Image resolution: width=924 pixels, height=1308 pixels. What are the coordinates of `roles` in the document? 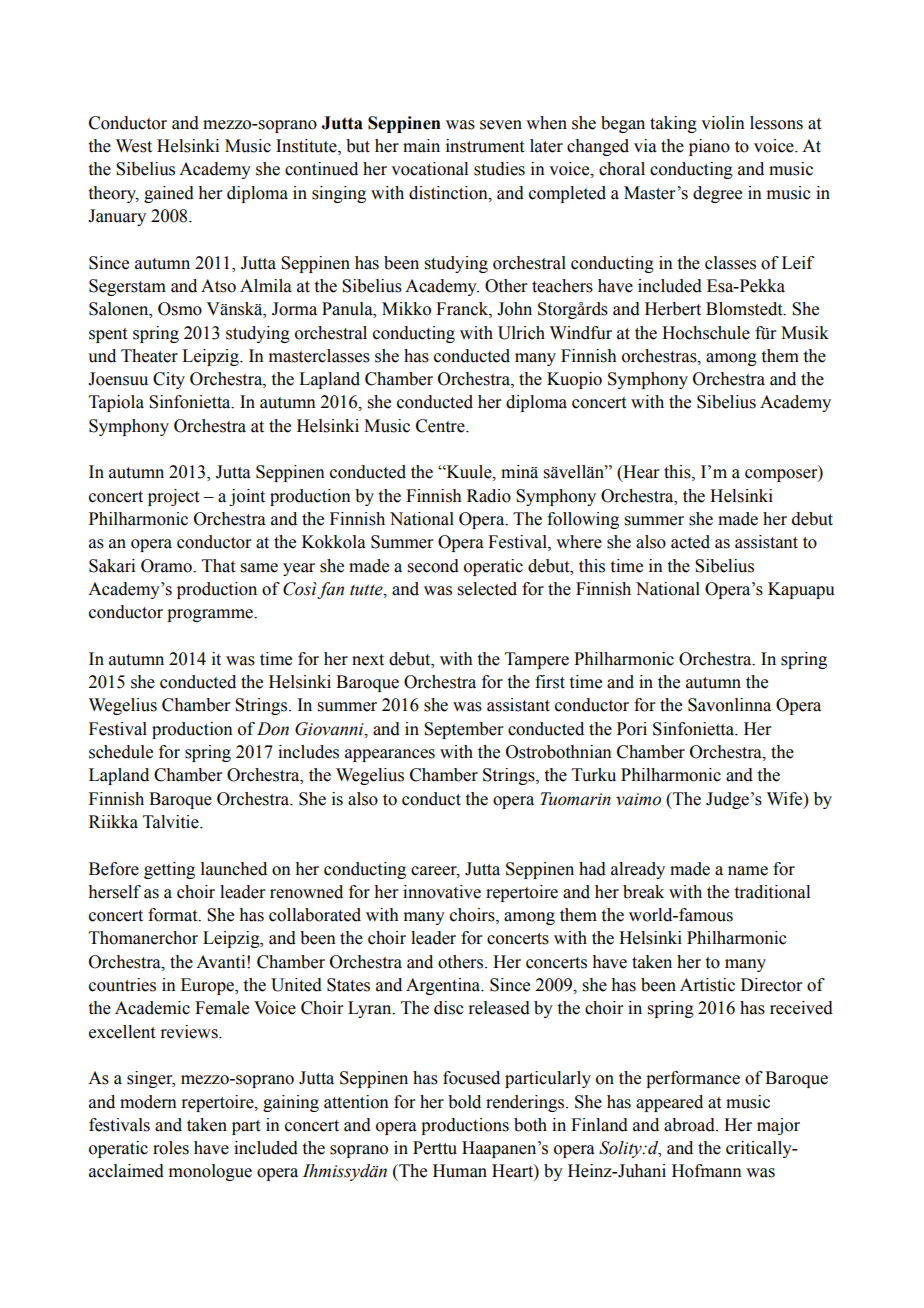 It's located at (171, 1148).
